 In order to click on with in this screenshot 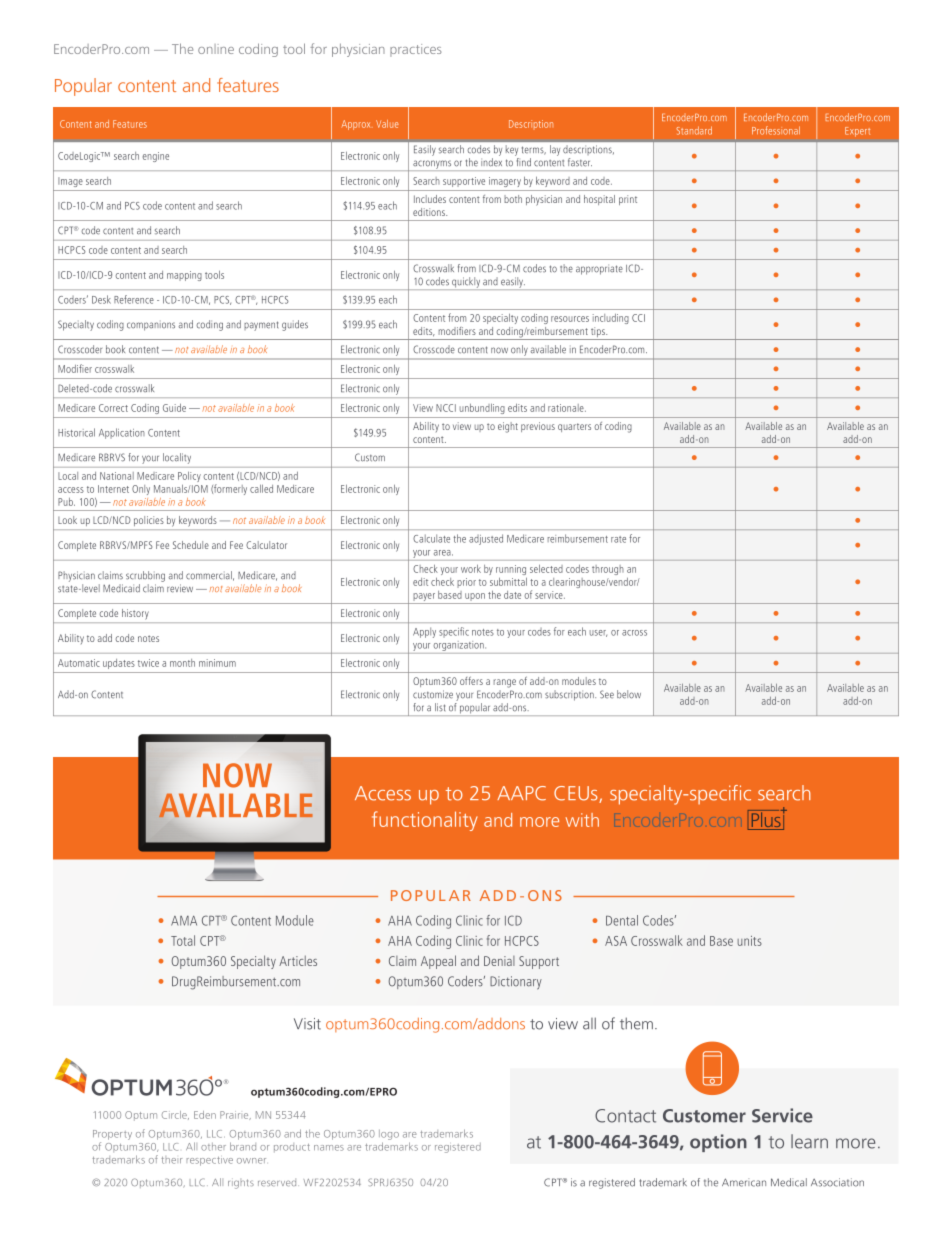, I will do `click(582, 820)`.
